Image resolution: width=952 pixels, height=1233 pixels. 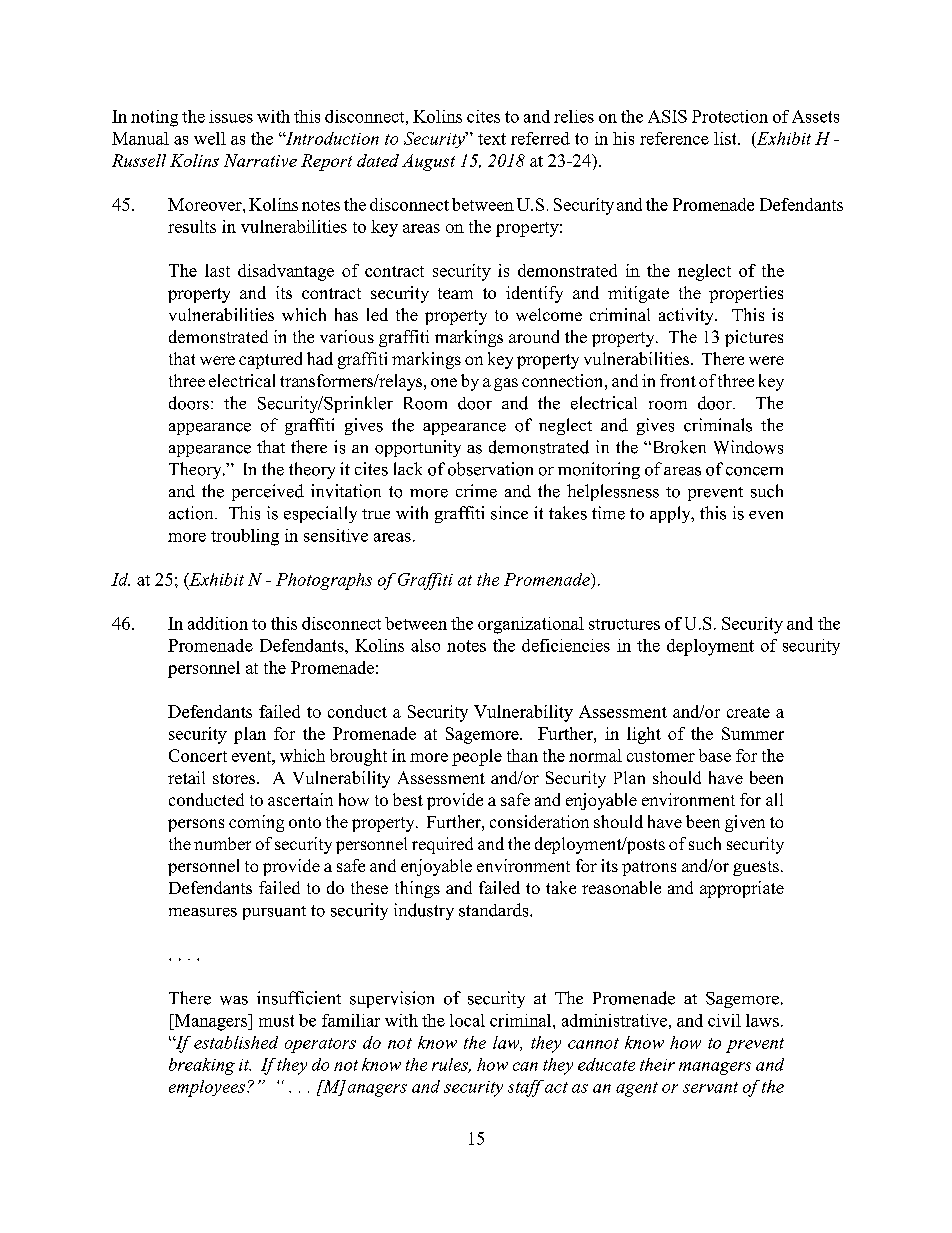 I want to click on Concert, so click(x=198, y=755).
